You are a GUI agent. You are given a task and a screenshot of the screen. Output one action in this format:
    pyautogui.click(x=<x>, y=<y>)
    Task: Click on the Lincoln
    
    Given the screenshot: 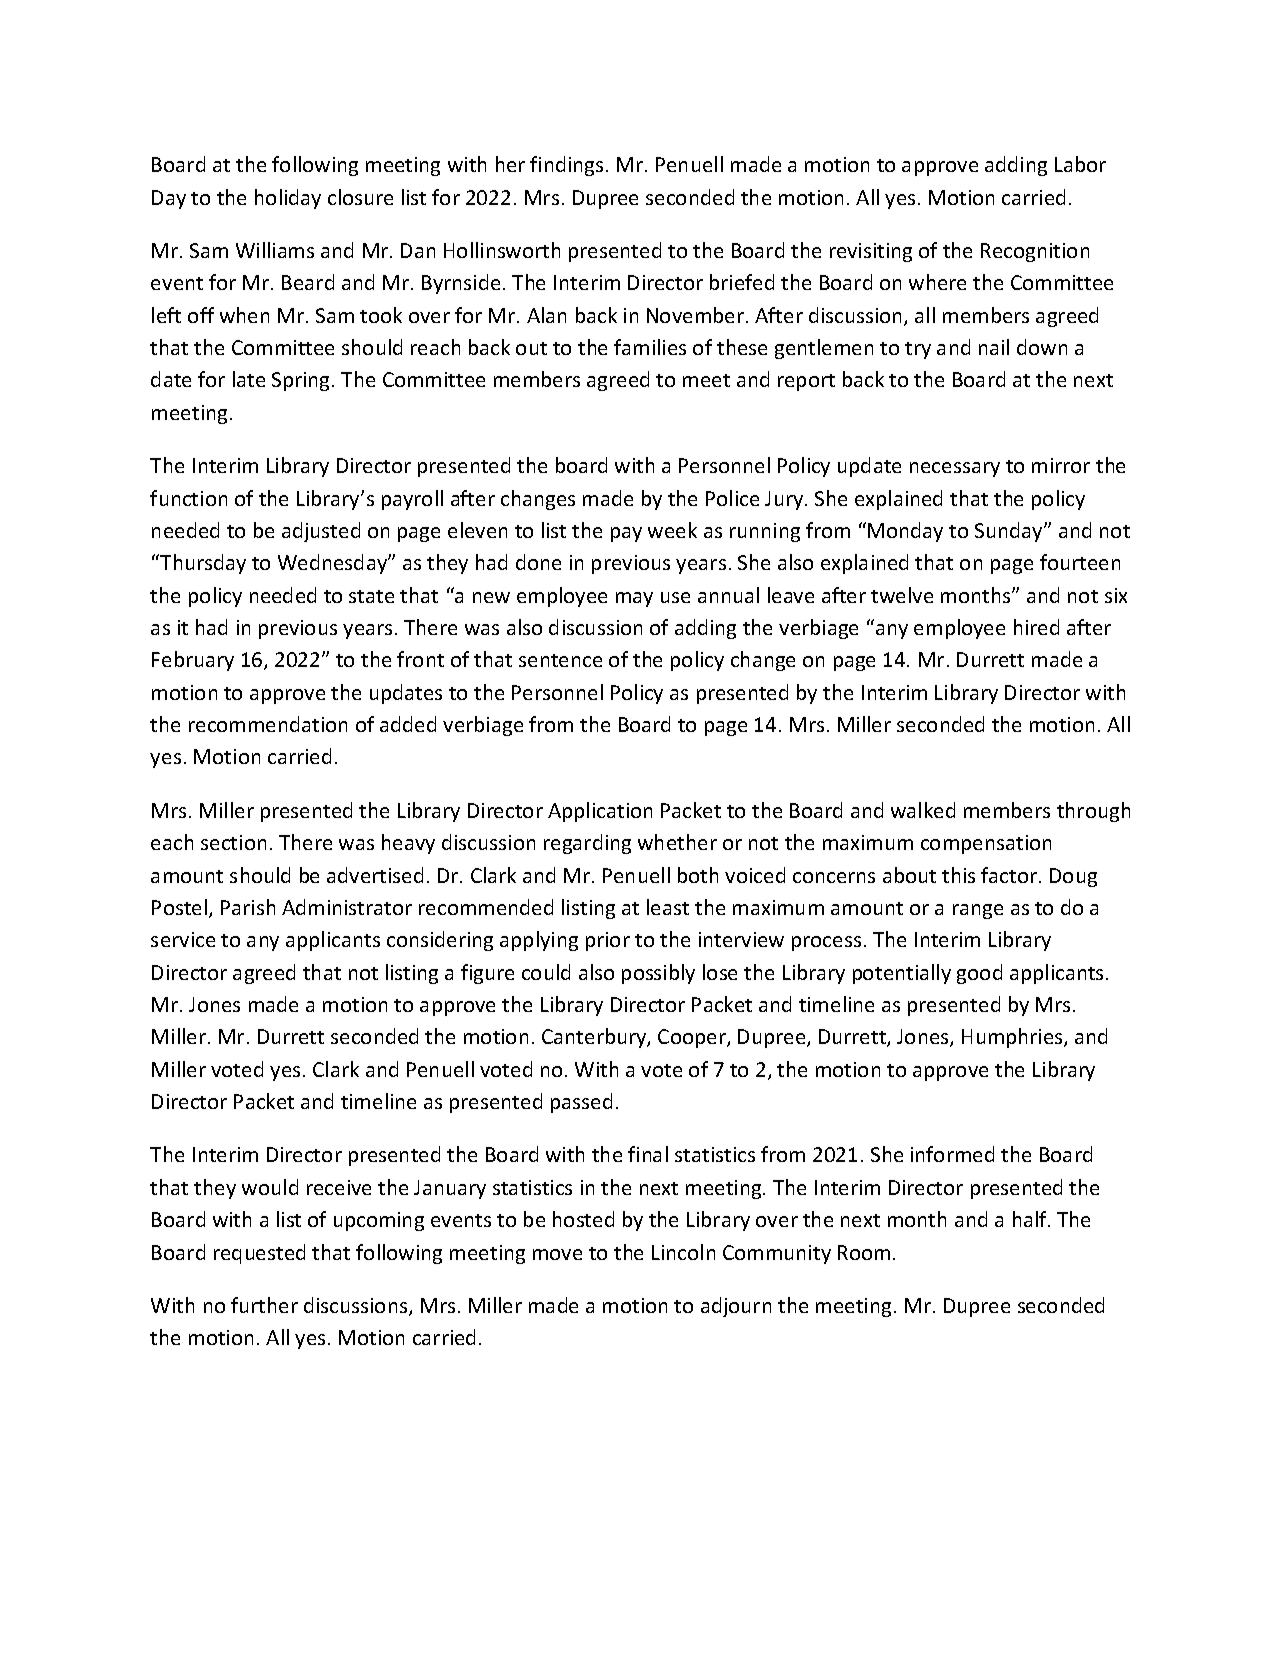 What is the action you would take?
    pyautogui.click(x=683, y=1252)
